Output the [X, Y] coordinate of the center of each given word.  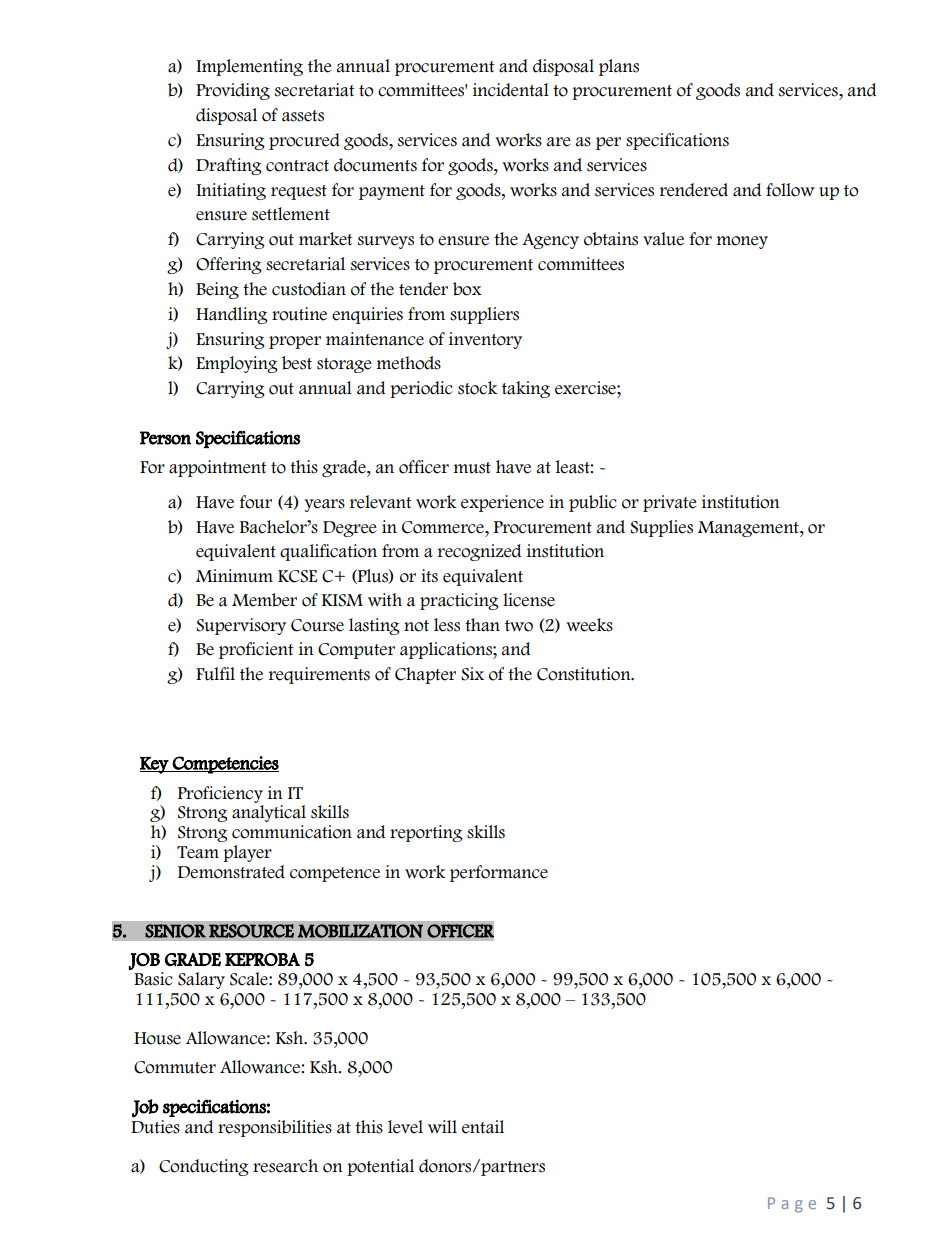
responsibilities [275, 1128]
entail [483, 1127]
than [482, 625]
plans [619, 67]
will [442, 1126]
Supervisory [241, 626]
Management [749, 529]
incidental [511, 90]
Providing [233, 91]
